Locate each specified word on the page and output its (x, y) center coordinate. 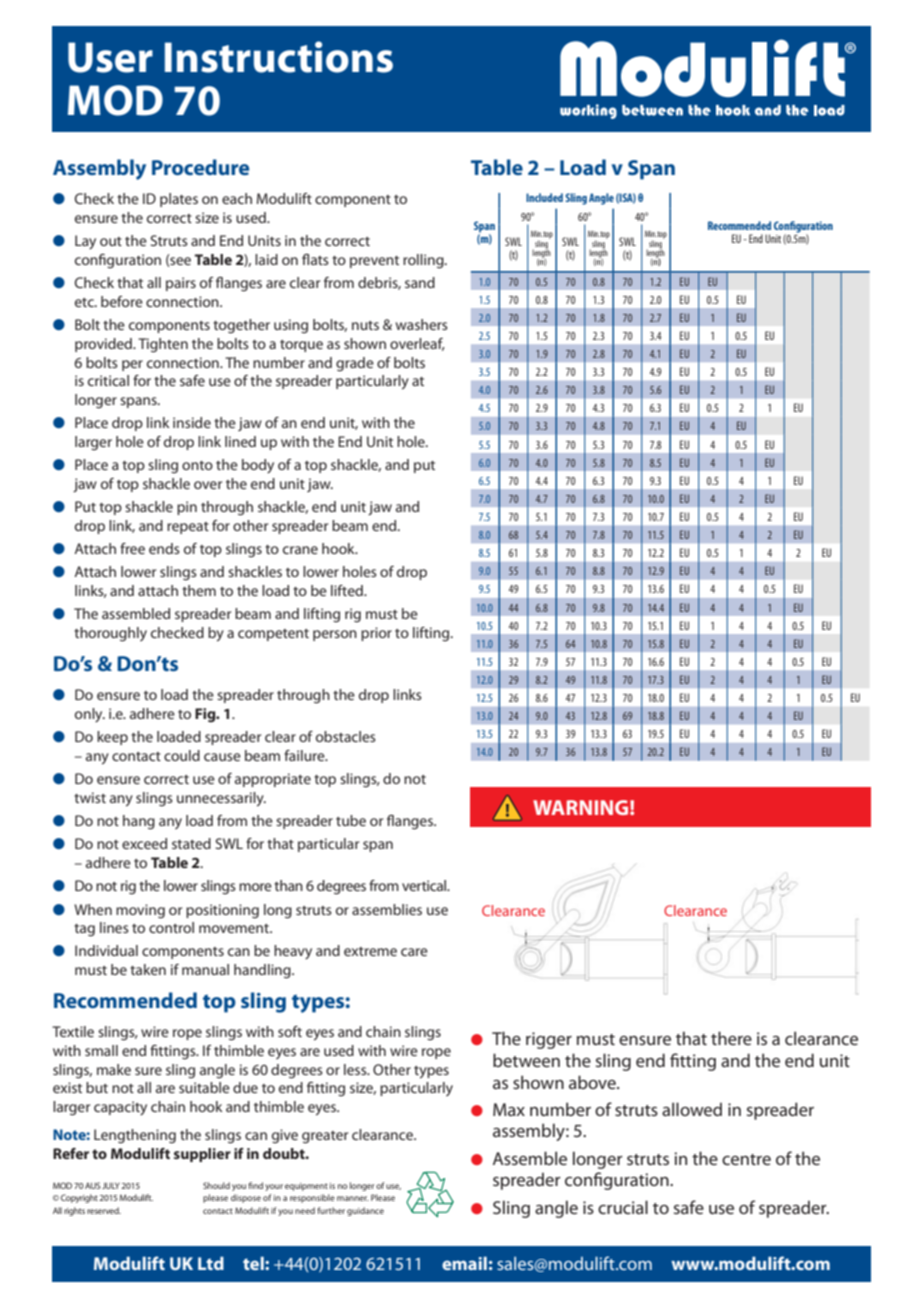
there (731, 1038)
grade (355, 364)
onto (197, 465)
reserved (104, 1210)
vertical (425, 885)
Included (544, 197)
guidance (365, 1211)
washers (422, 324)
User (110, 57)
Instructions (279, 57)
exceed (144, 843)
